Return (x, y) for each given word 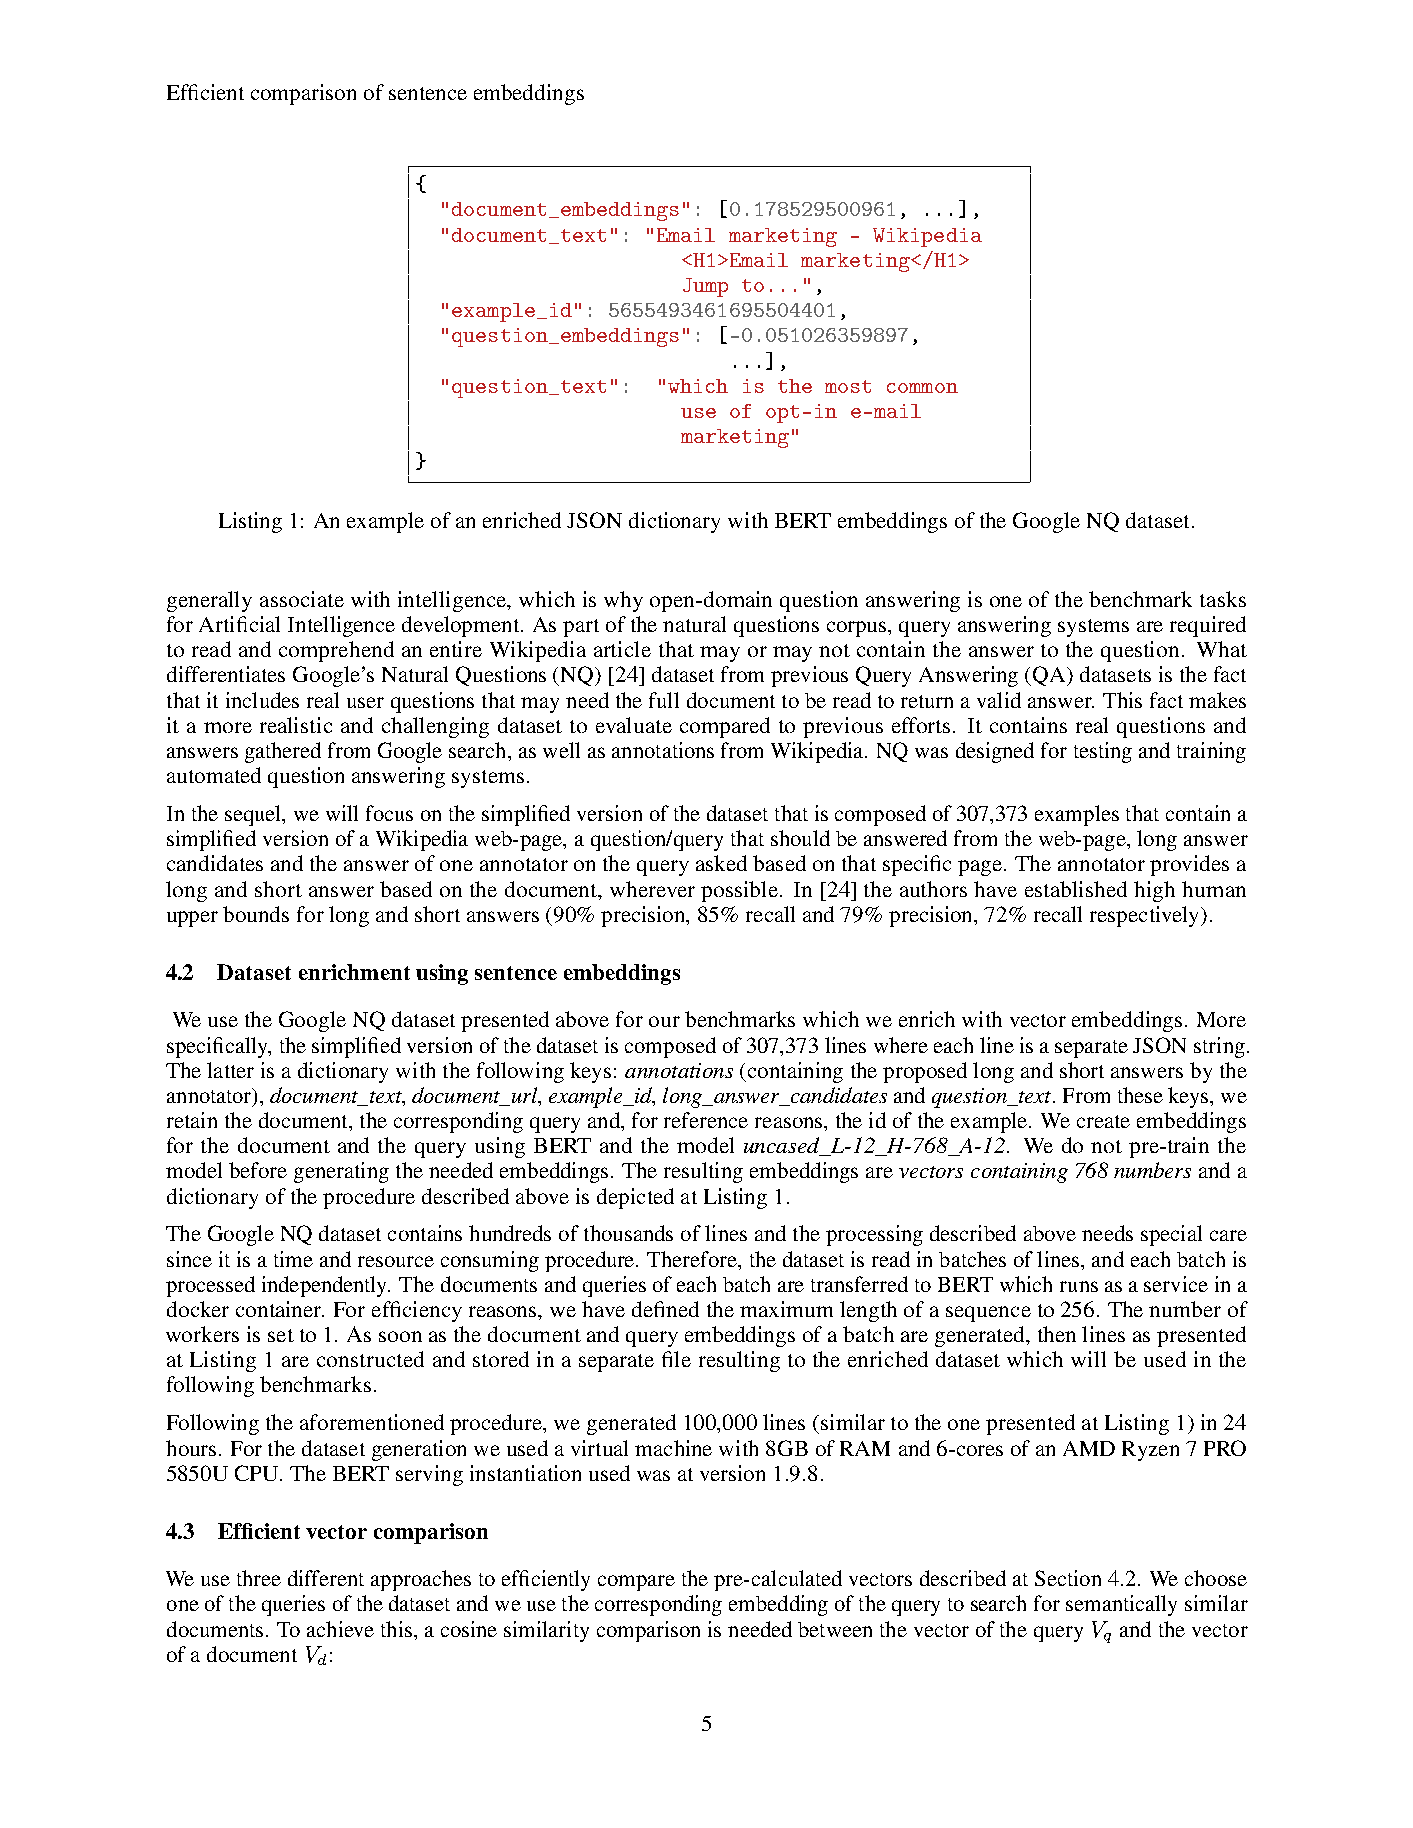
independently (326, 1286)
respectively (1146, 916)
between (835, 1629)
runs (1079, 1286)
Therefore (693, 1259)
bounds (256, 914)
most (848, 386)
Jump (705, 287)
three (259, 1578)
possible (741, 891)
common (922, 388)
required (1208, 626)
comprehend (336, 651)
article (622, 649)
